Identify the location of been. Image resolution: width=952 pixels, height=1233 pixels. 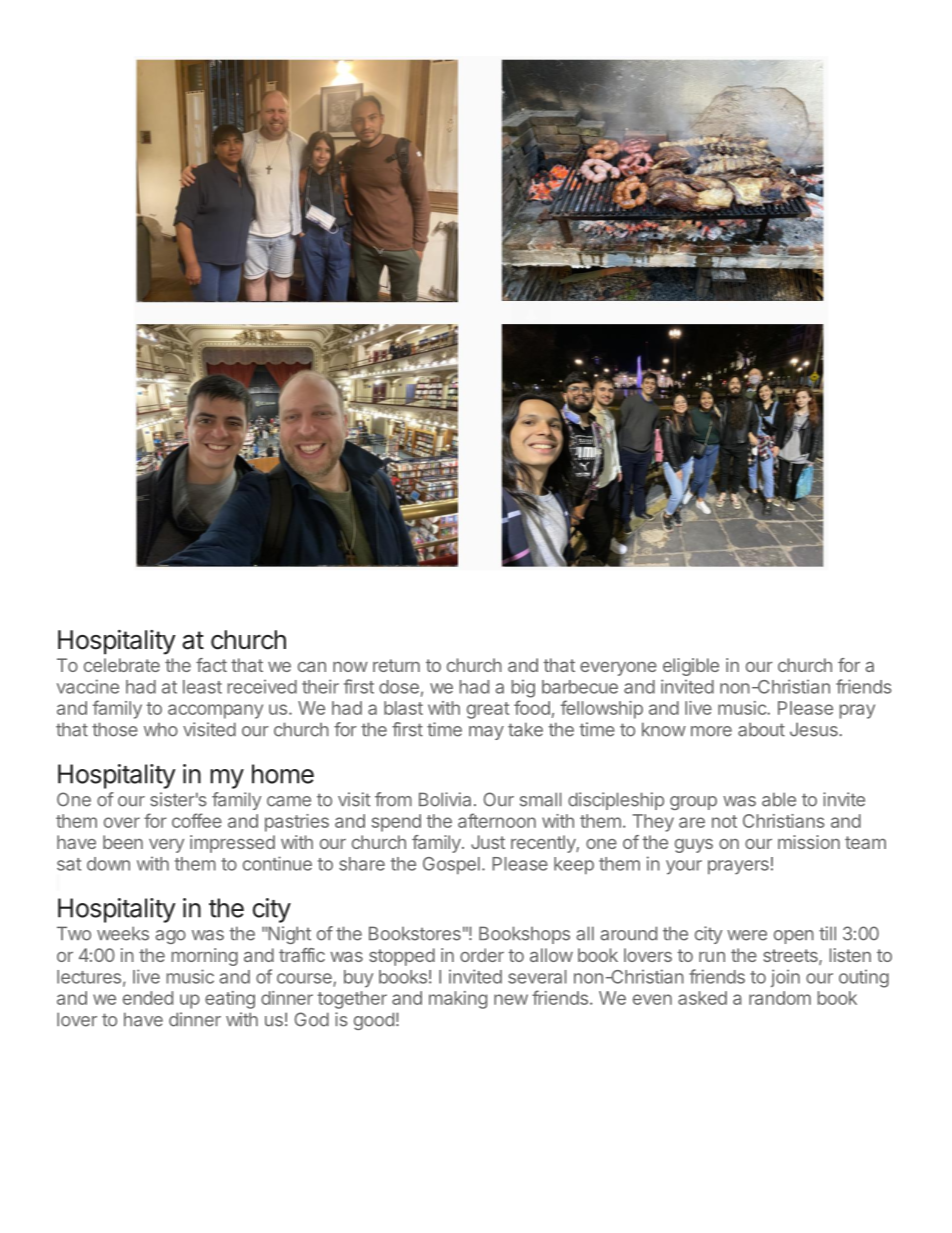
(123, 842).
